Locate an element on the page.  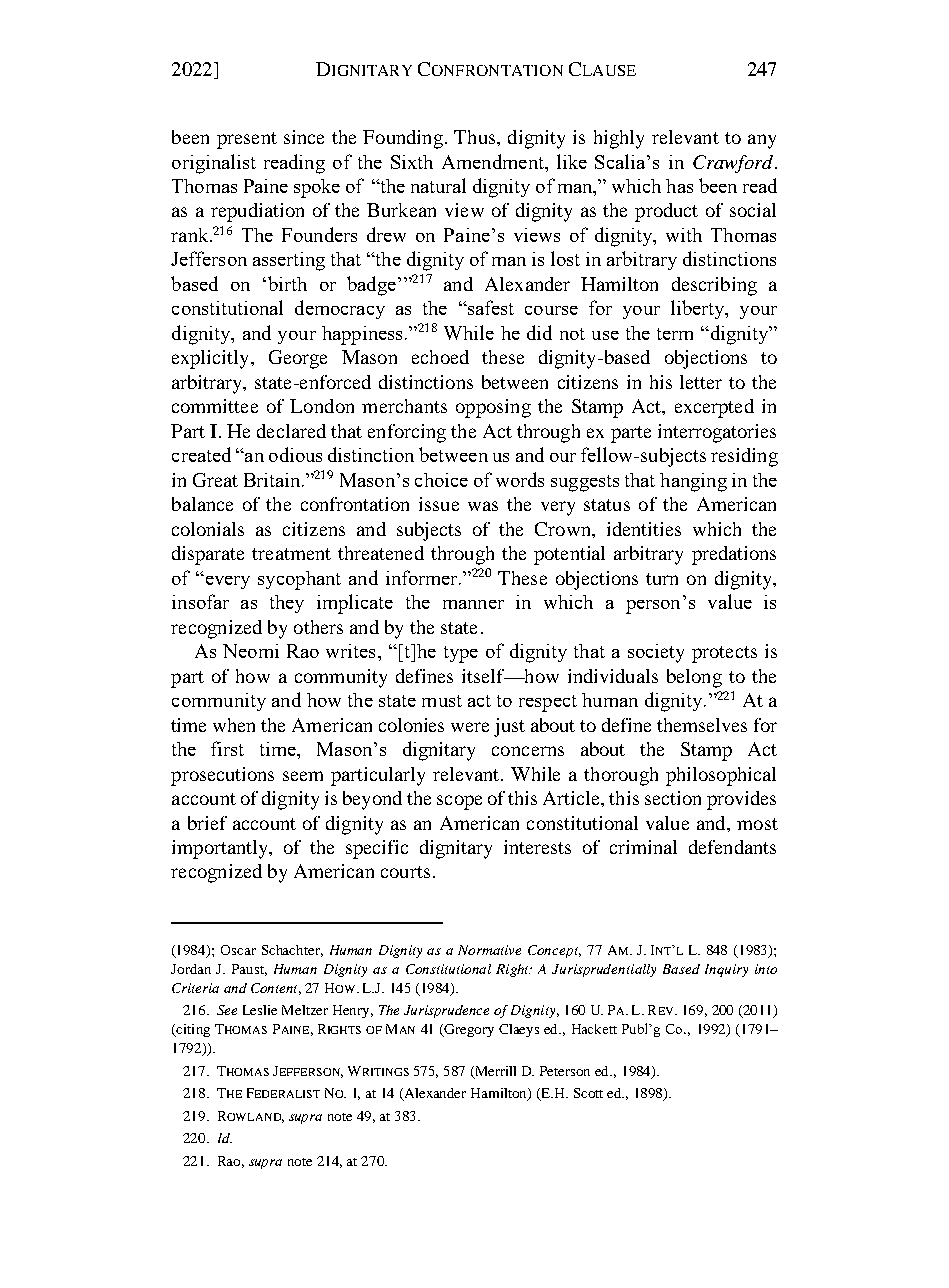
importantly is located at coordinates (221, 849).
